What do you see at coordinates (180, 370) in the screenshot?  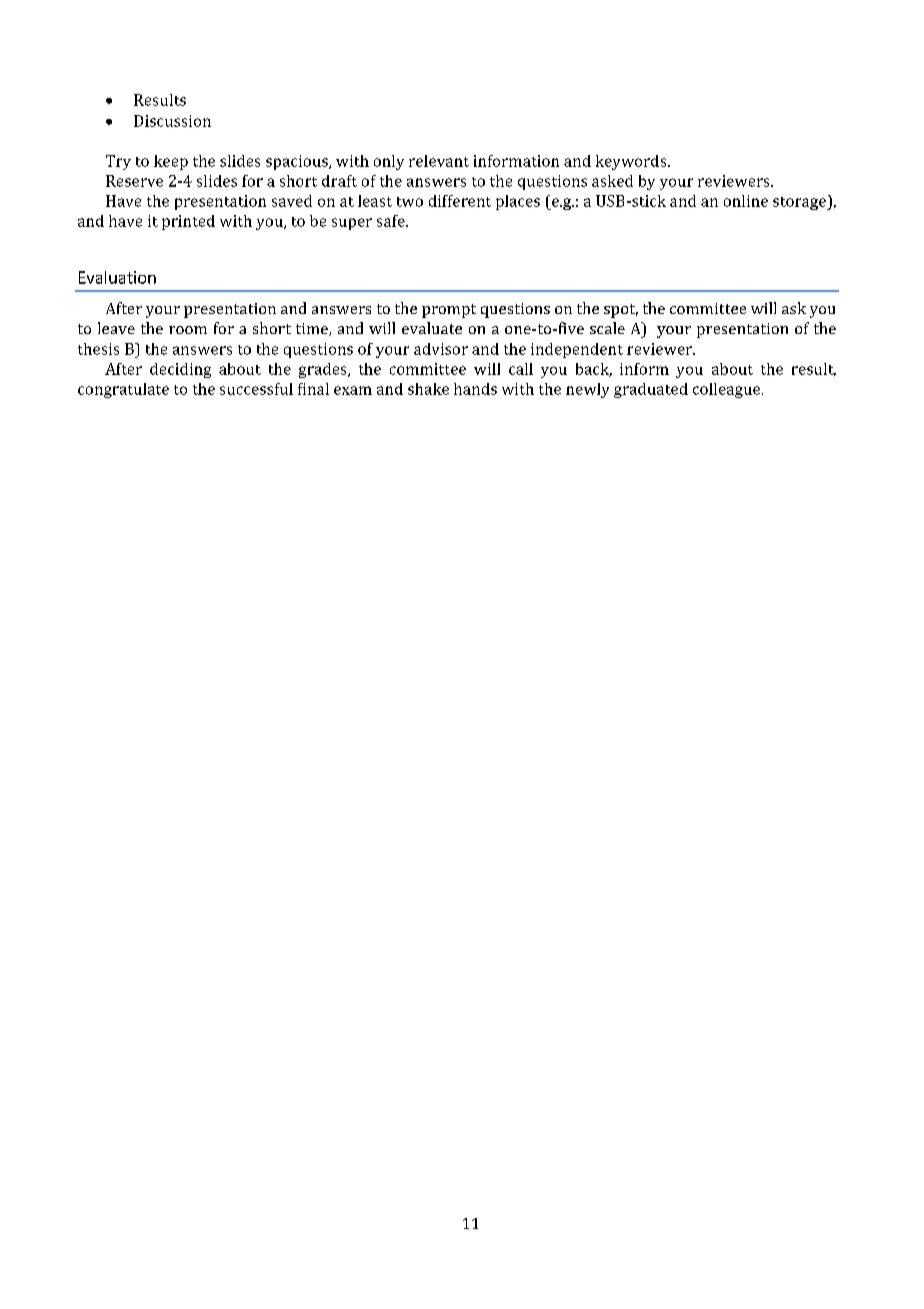 I see `deciding` at bounding box center [180, 370].
